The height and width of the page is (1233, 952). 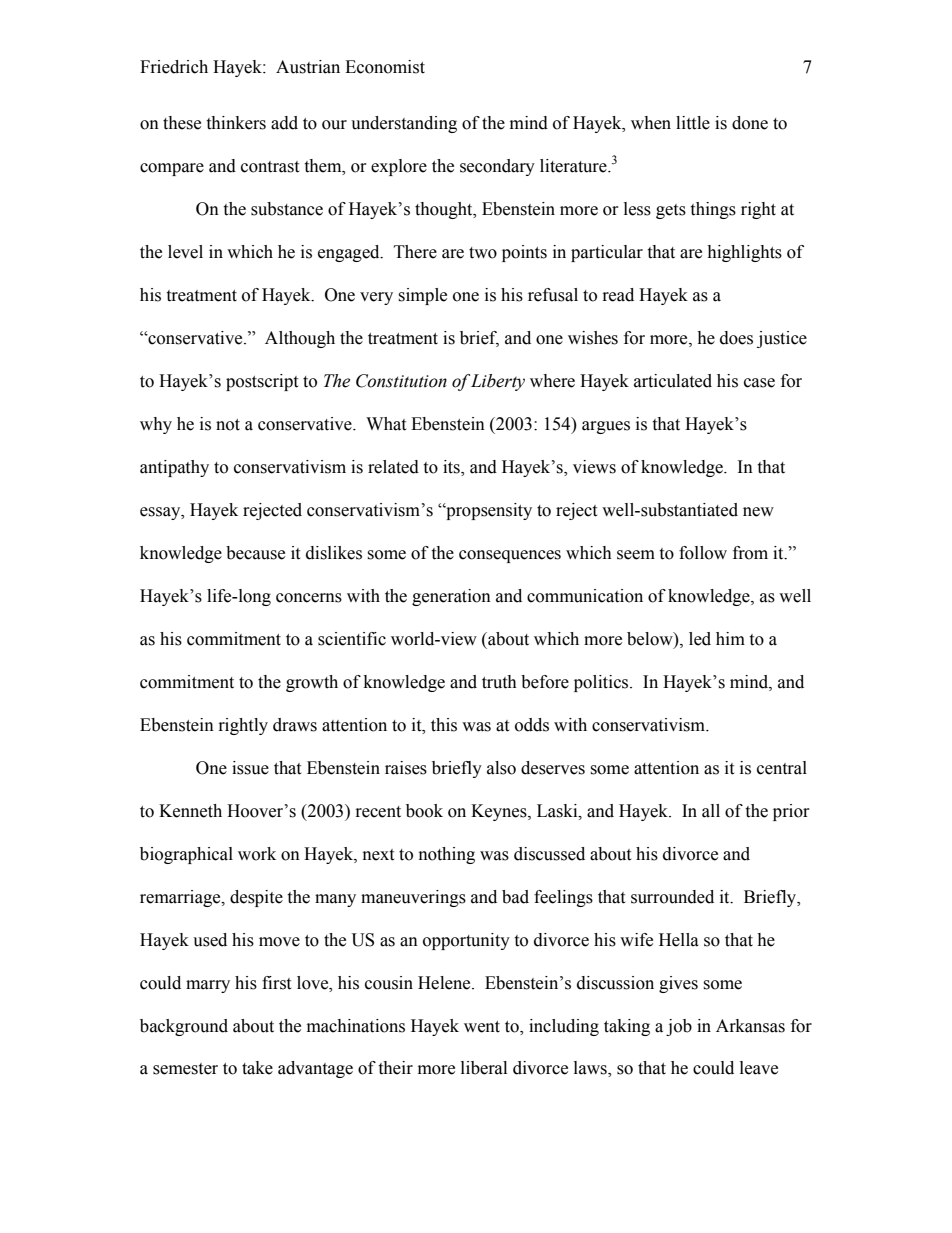 I want to click on take, so click(x=257, y=1068).
